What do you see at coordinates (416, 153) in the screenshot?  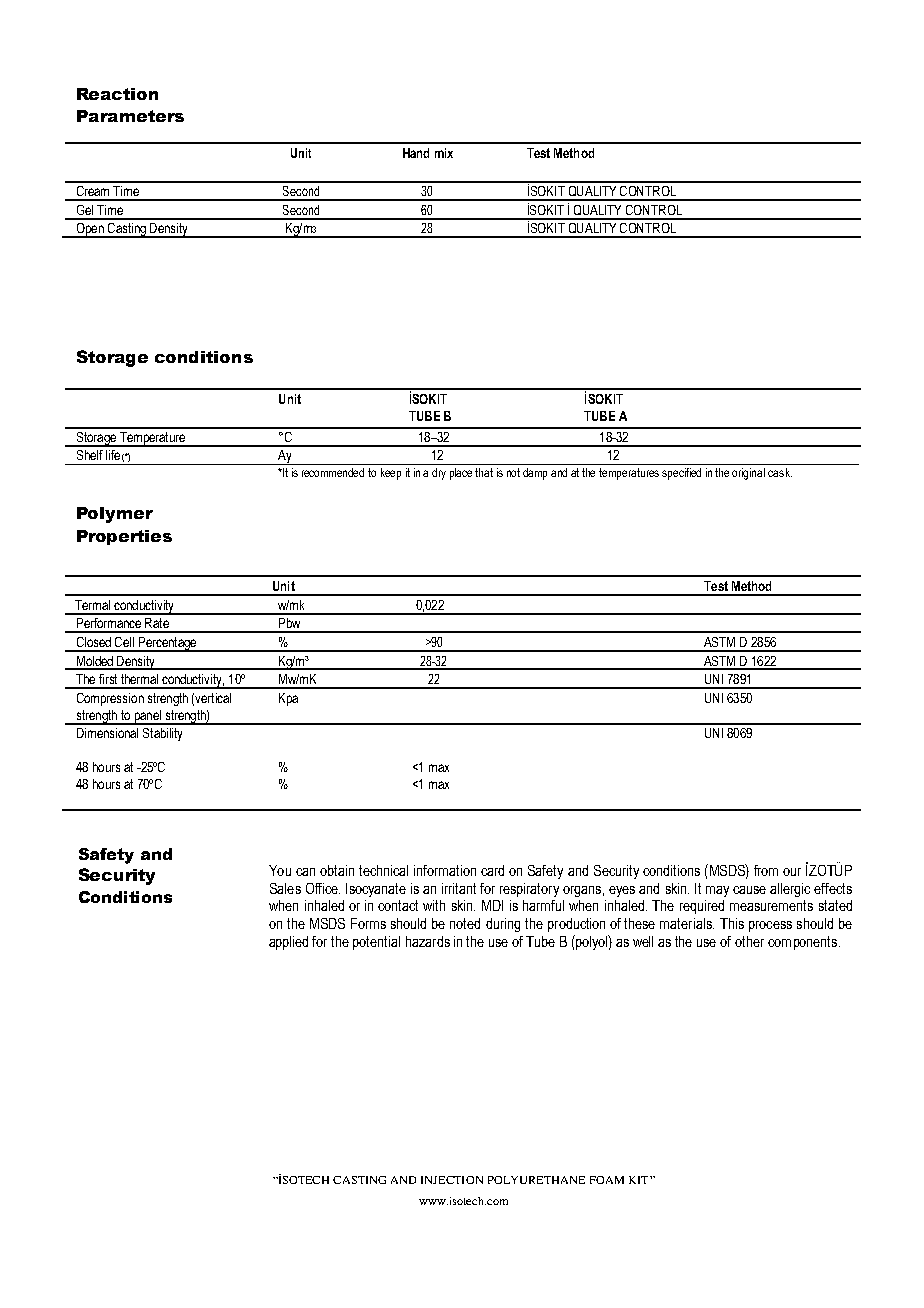 I see `Hand` at bounding box center [416, 153].
